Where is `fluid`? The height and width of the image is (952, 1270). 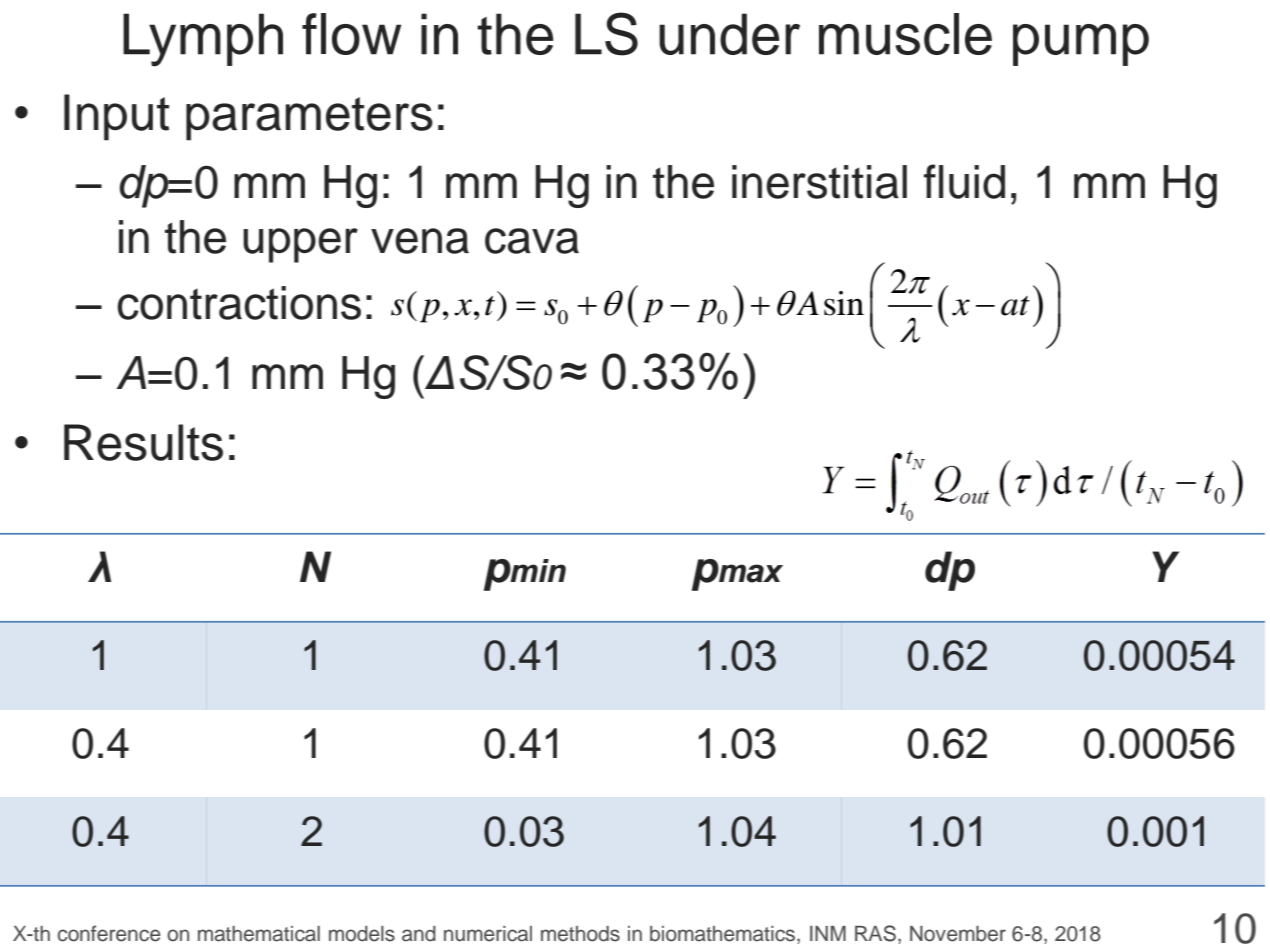
fluid is located at coordinates (964, 181).
